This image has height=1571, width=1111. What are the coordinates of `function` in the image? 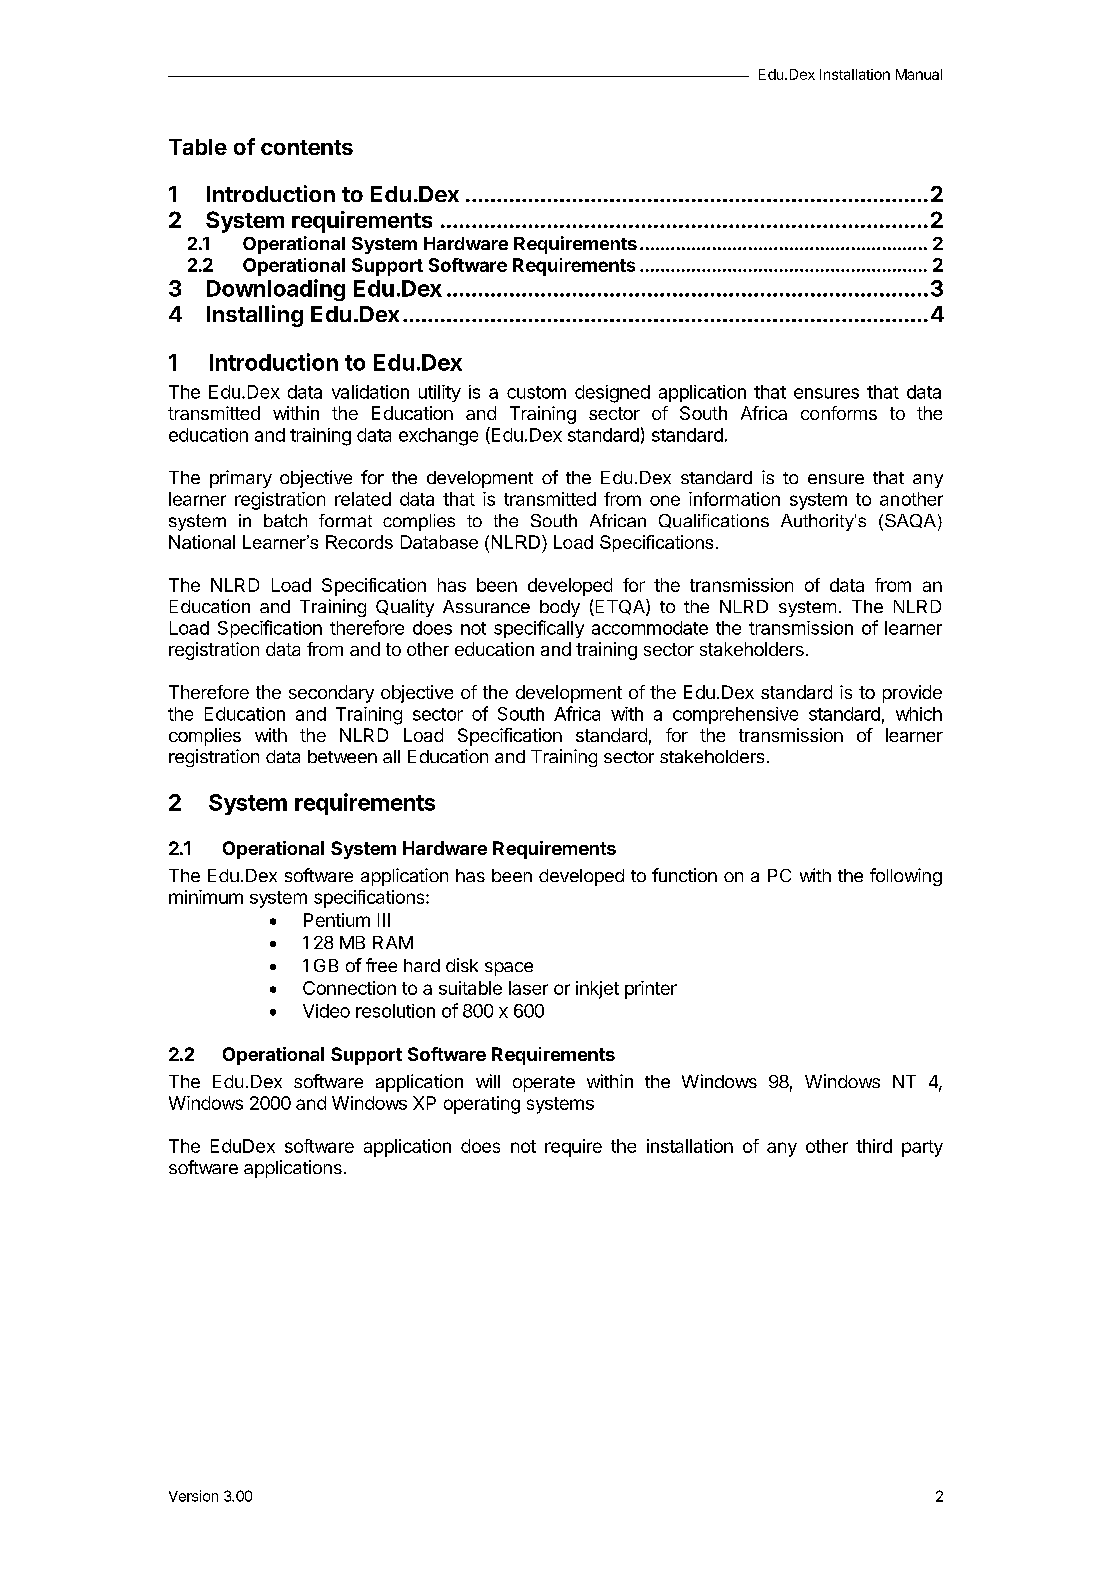 It's located at (684, 875).
